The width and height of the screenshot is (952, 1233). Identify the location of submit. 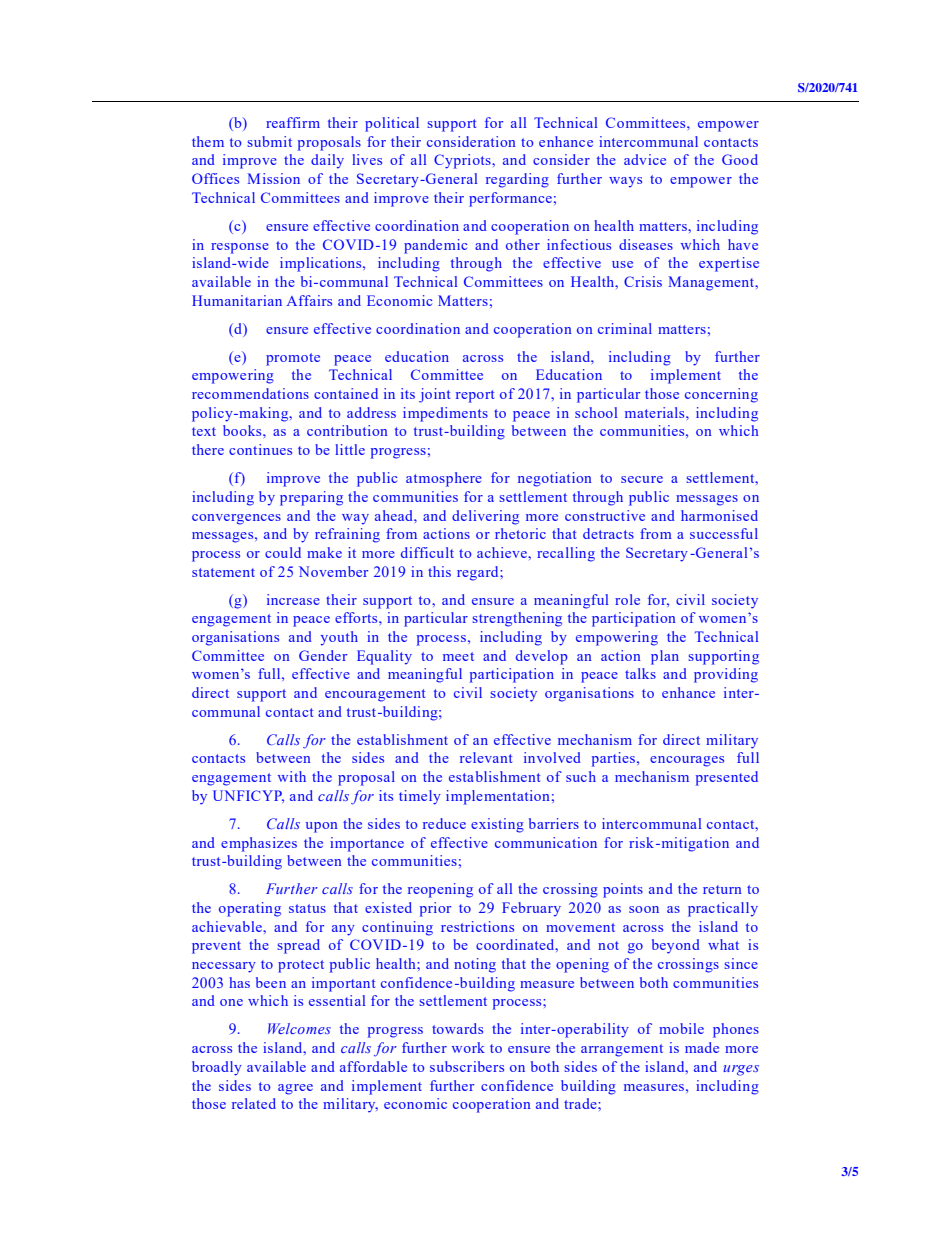
(270, 141).
